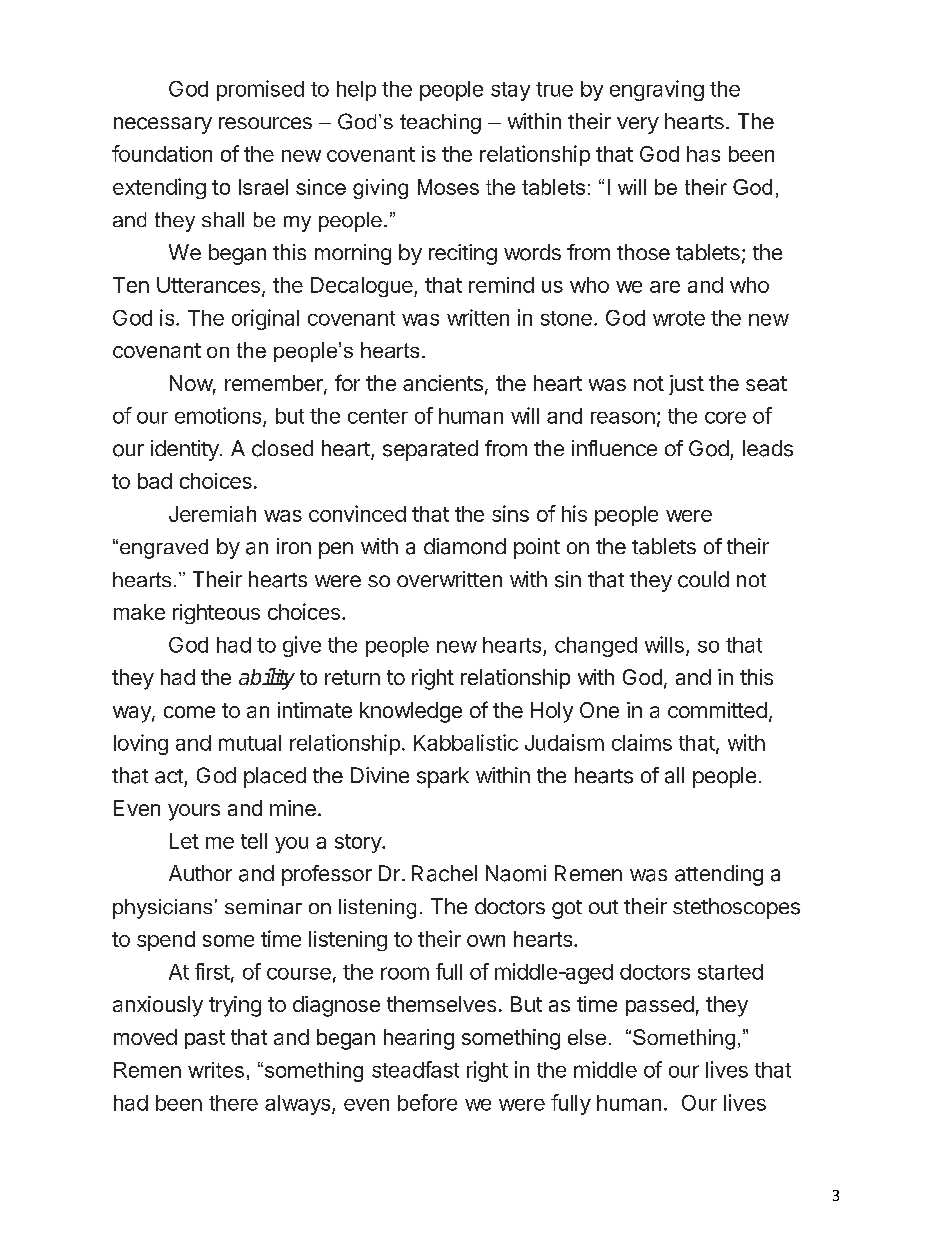 The image size is (952, 1233). I want to click on Rachel, so click(444, 873).
